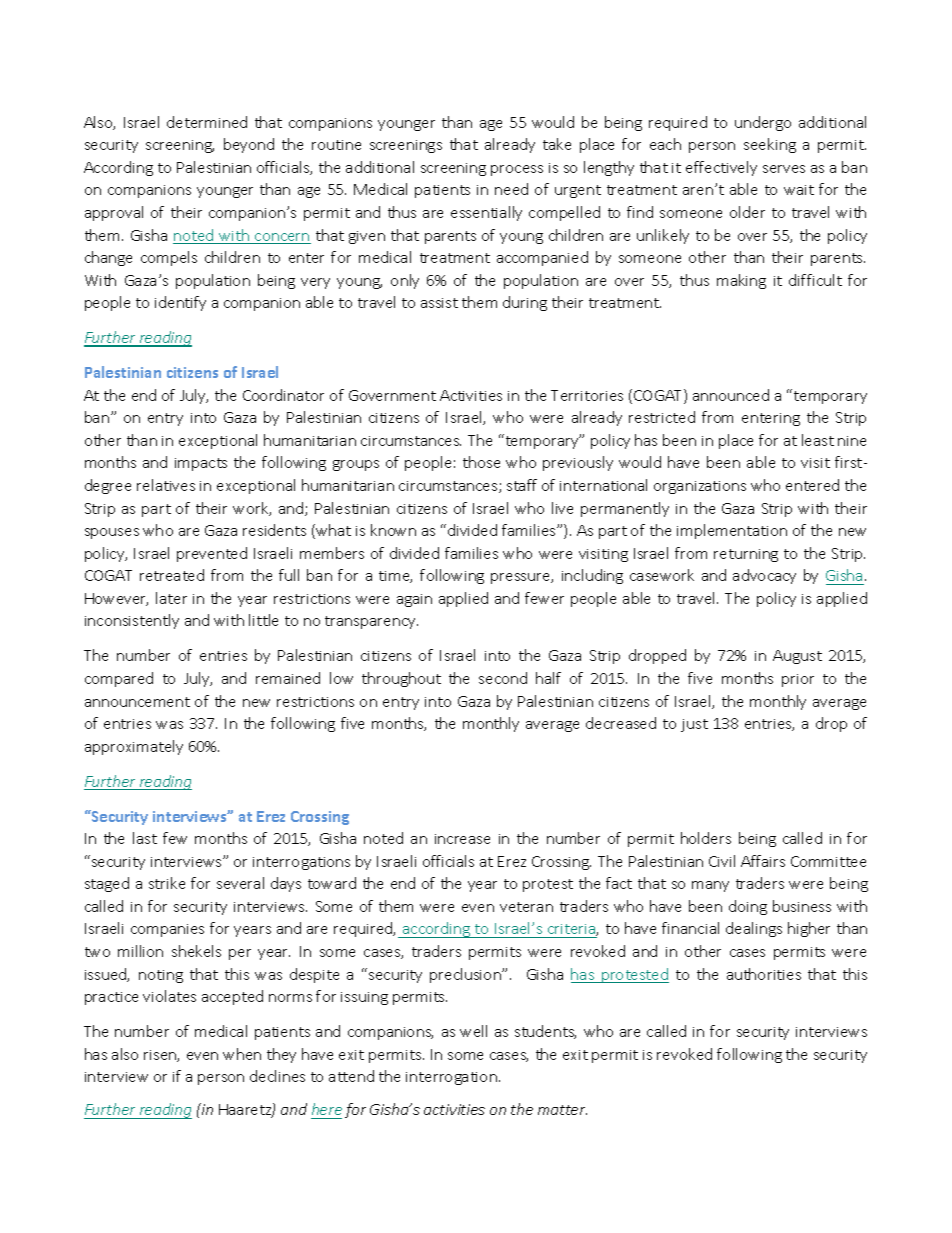  Describe the element at coordinates (770, 145) in the page. I see `seeking` at that location.
